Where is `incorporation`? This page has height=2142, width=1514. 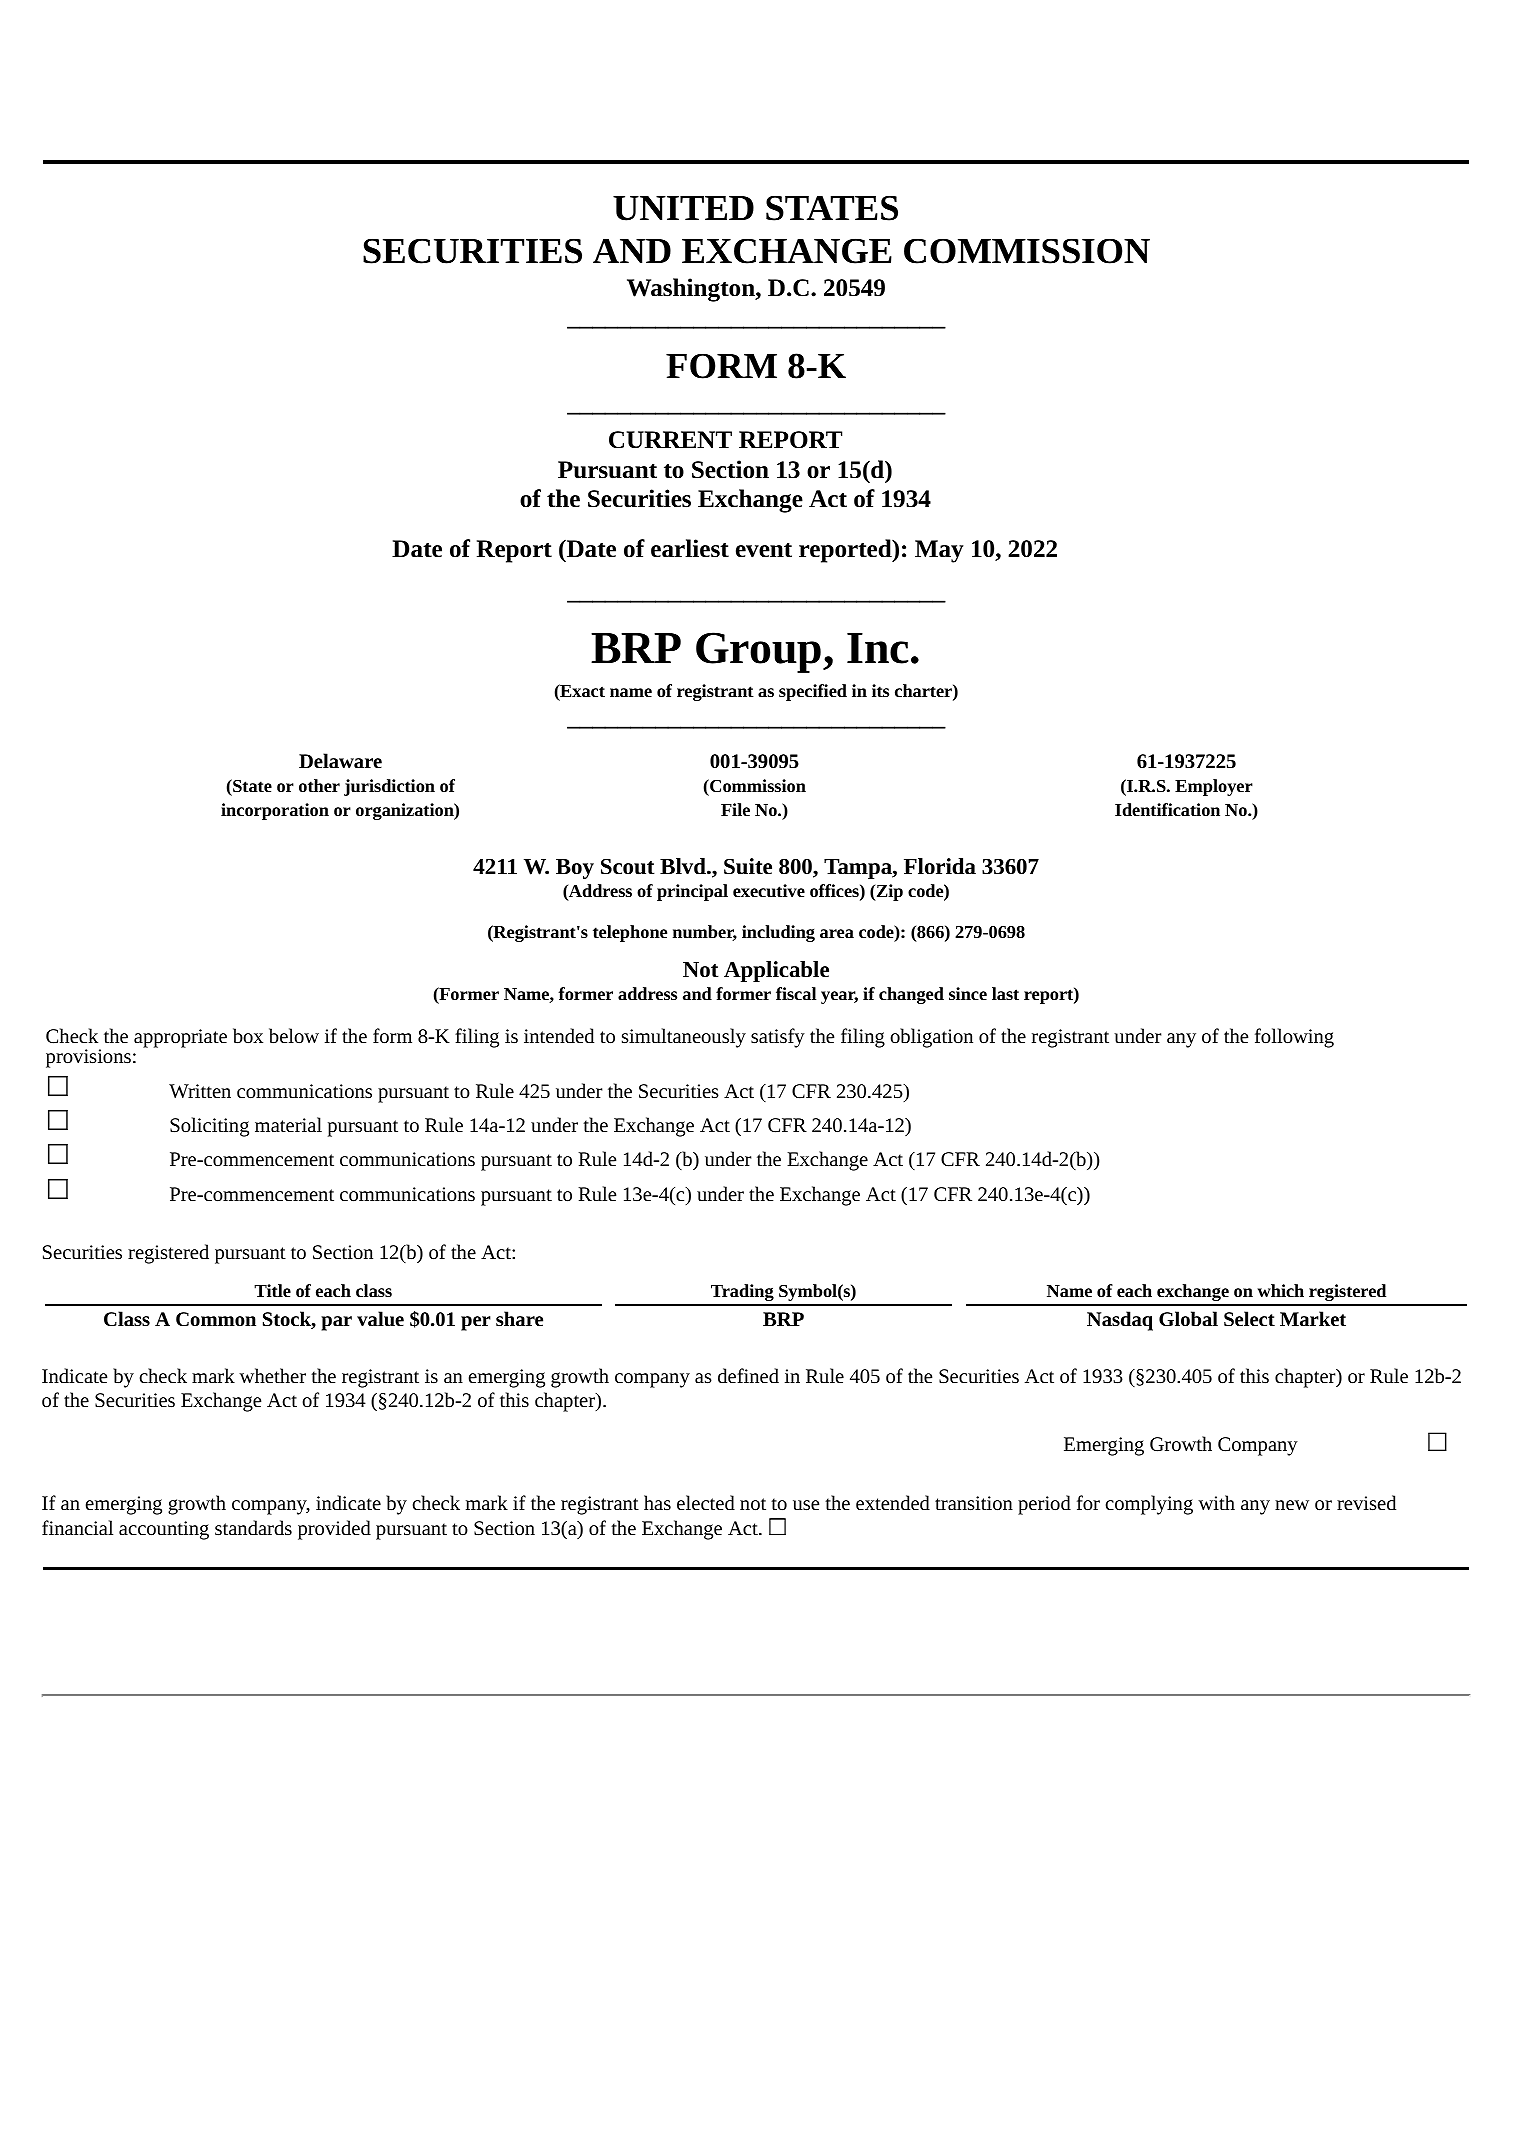 incorporation is located at coordinates (275, 811).
